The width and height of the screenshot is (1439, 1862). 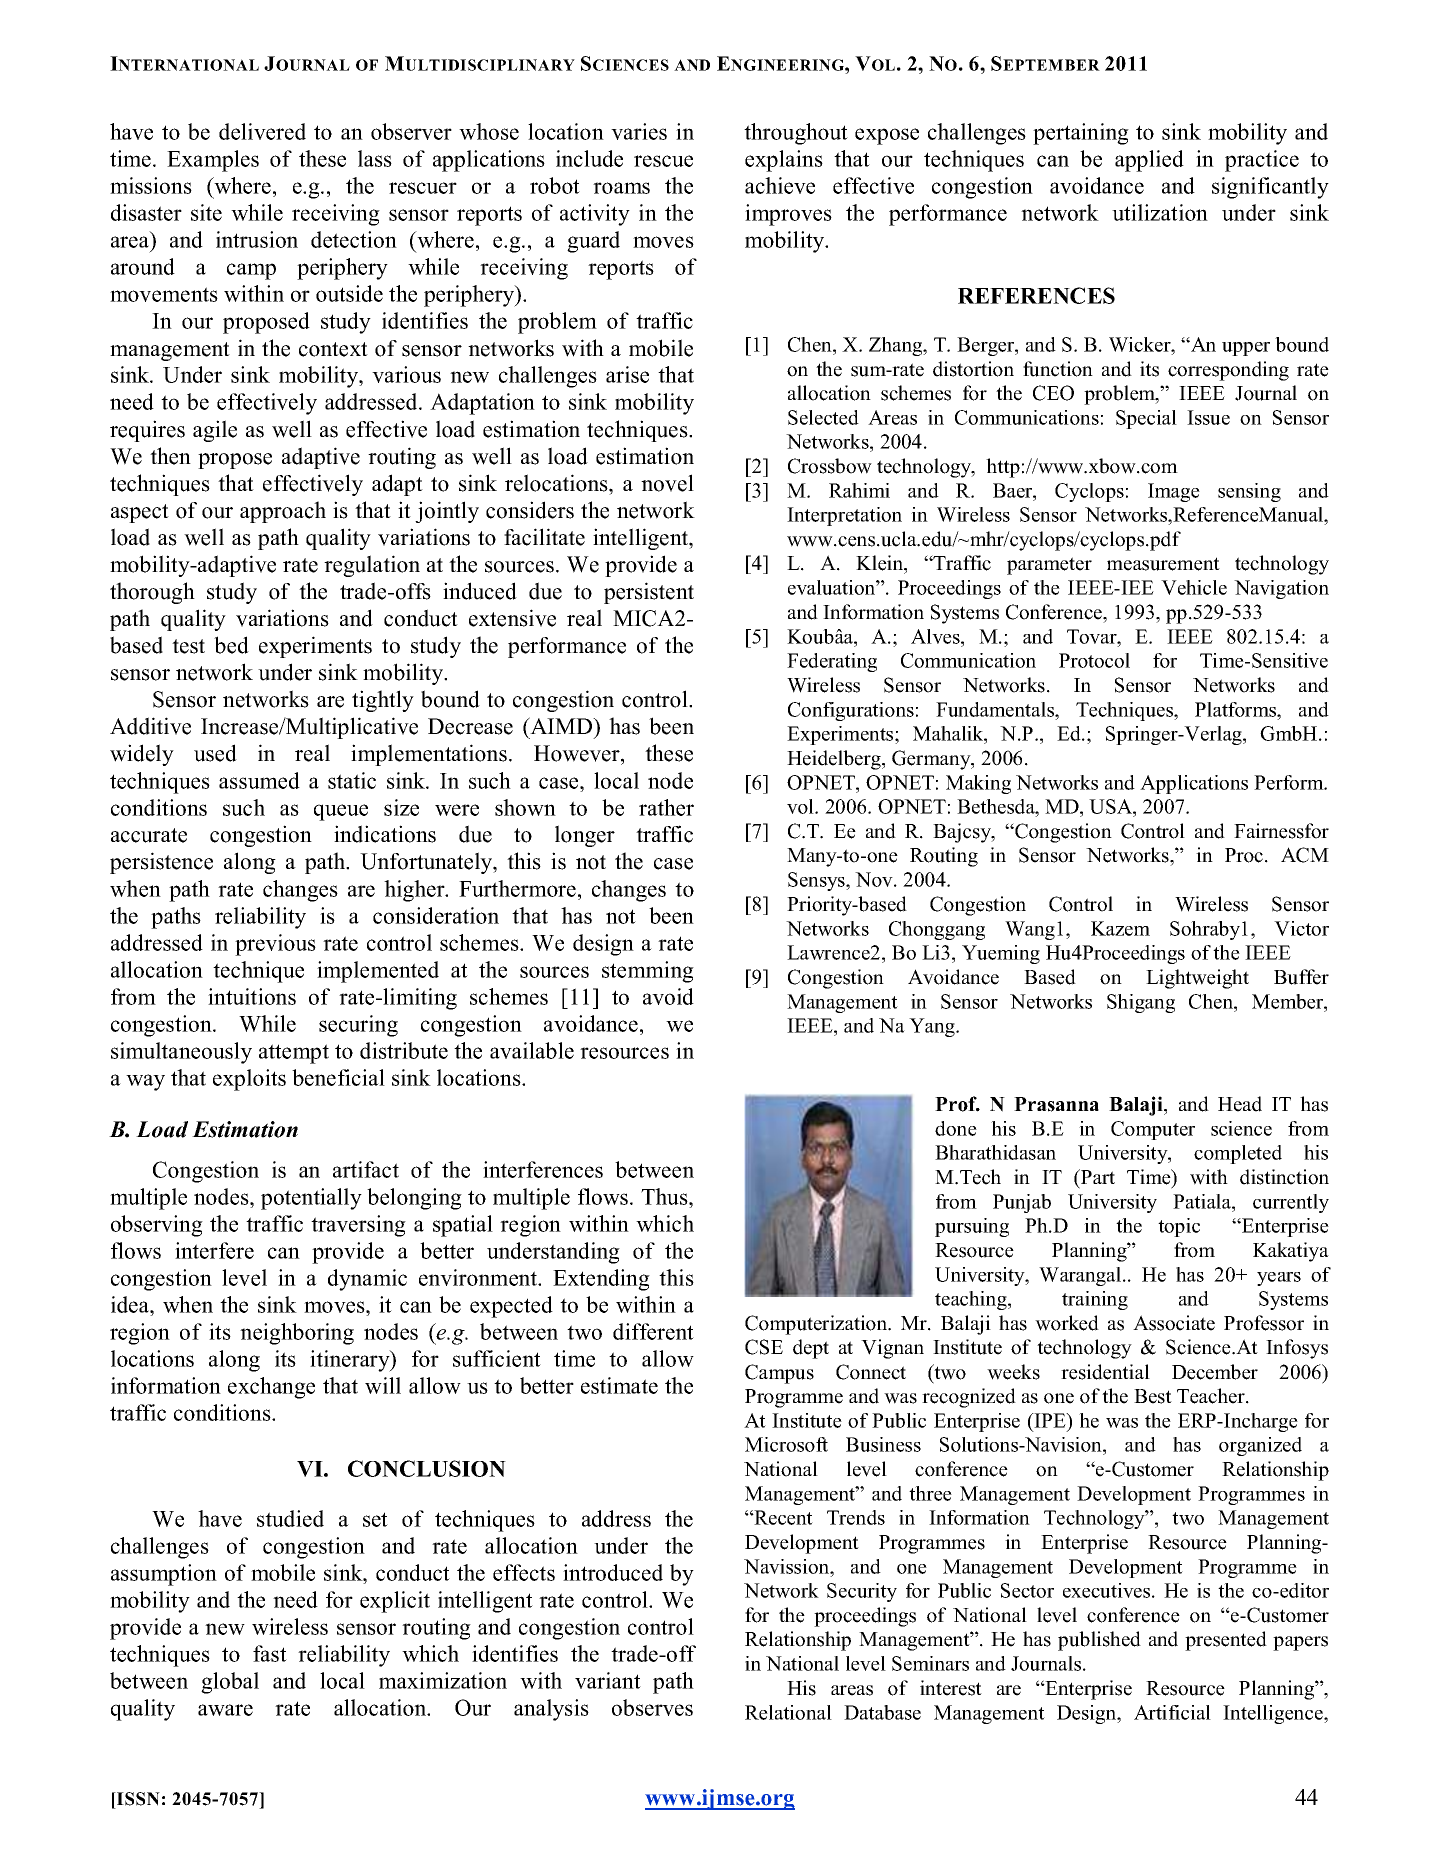 I want to click on achieve, so click(x=780, y=185).
